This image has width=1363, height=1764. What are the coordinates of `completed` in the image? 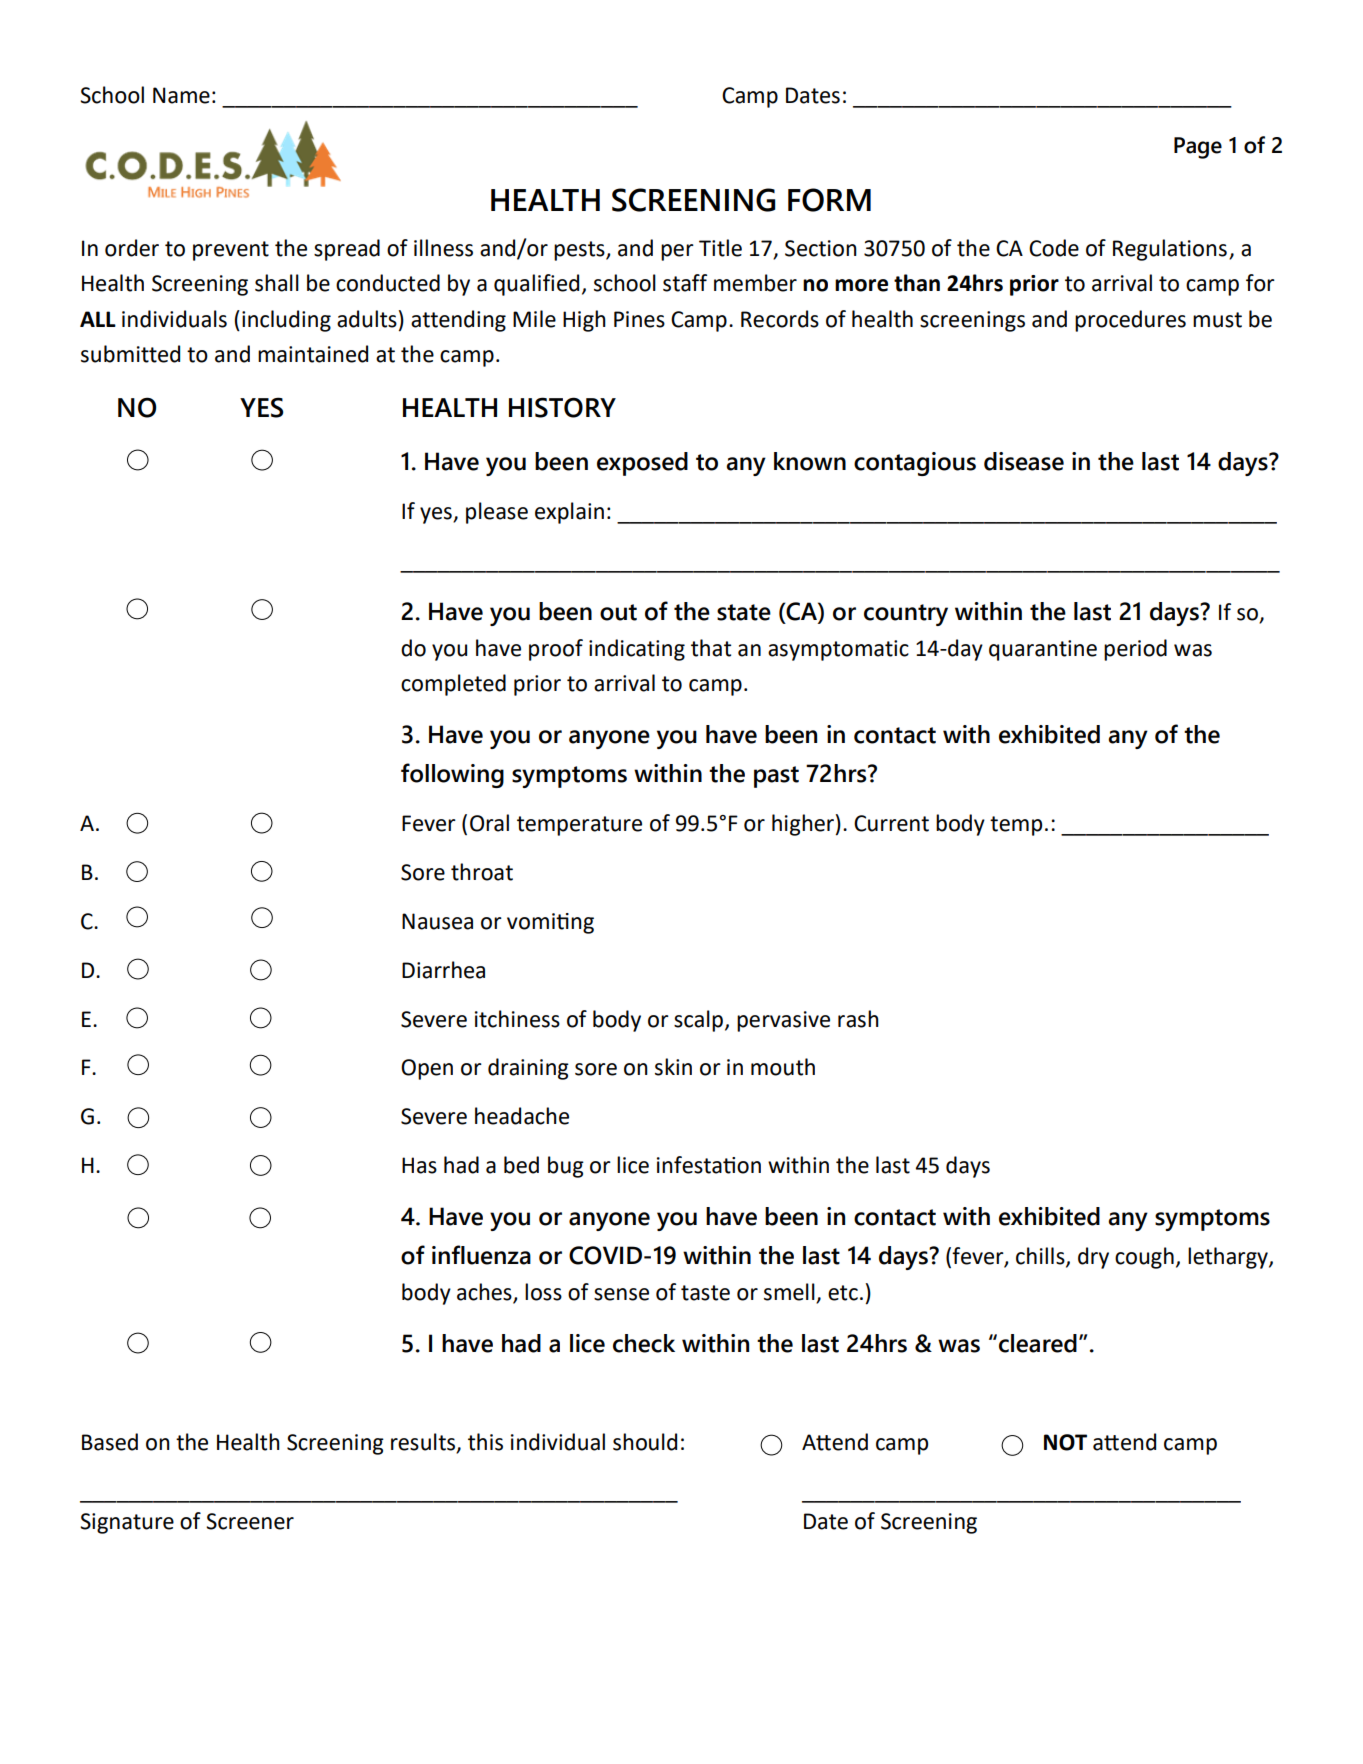 It's located at (453, 685).
